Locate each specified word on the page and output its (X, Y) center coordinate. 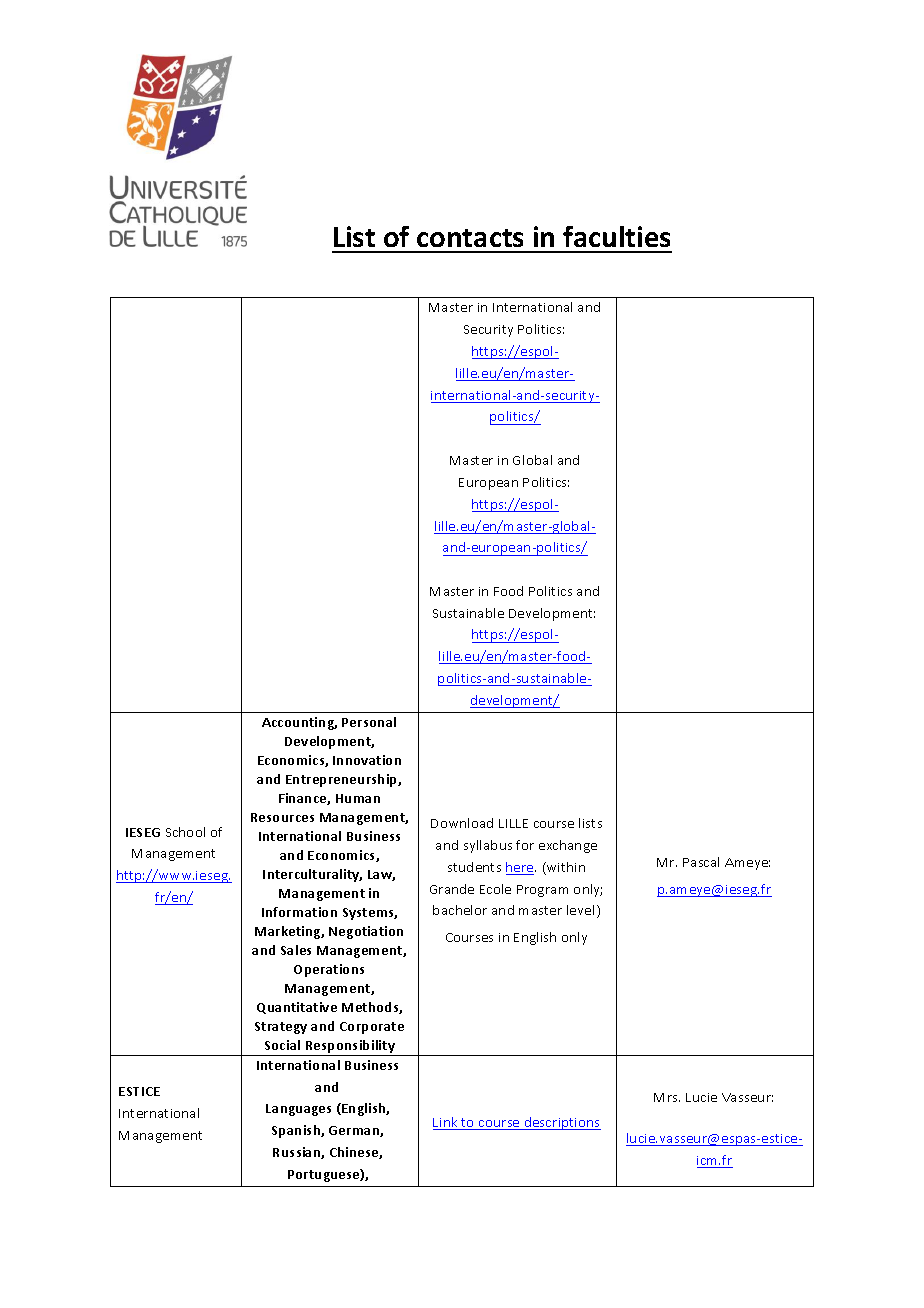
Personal (369, 722)
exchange (568, 846)
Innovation (367, 760)
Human (358, 798)
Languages (298, 1110)
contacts (470, 238)
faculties (616, 236)
